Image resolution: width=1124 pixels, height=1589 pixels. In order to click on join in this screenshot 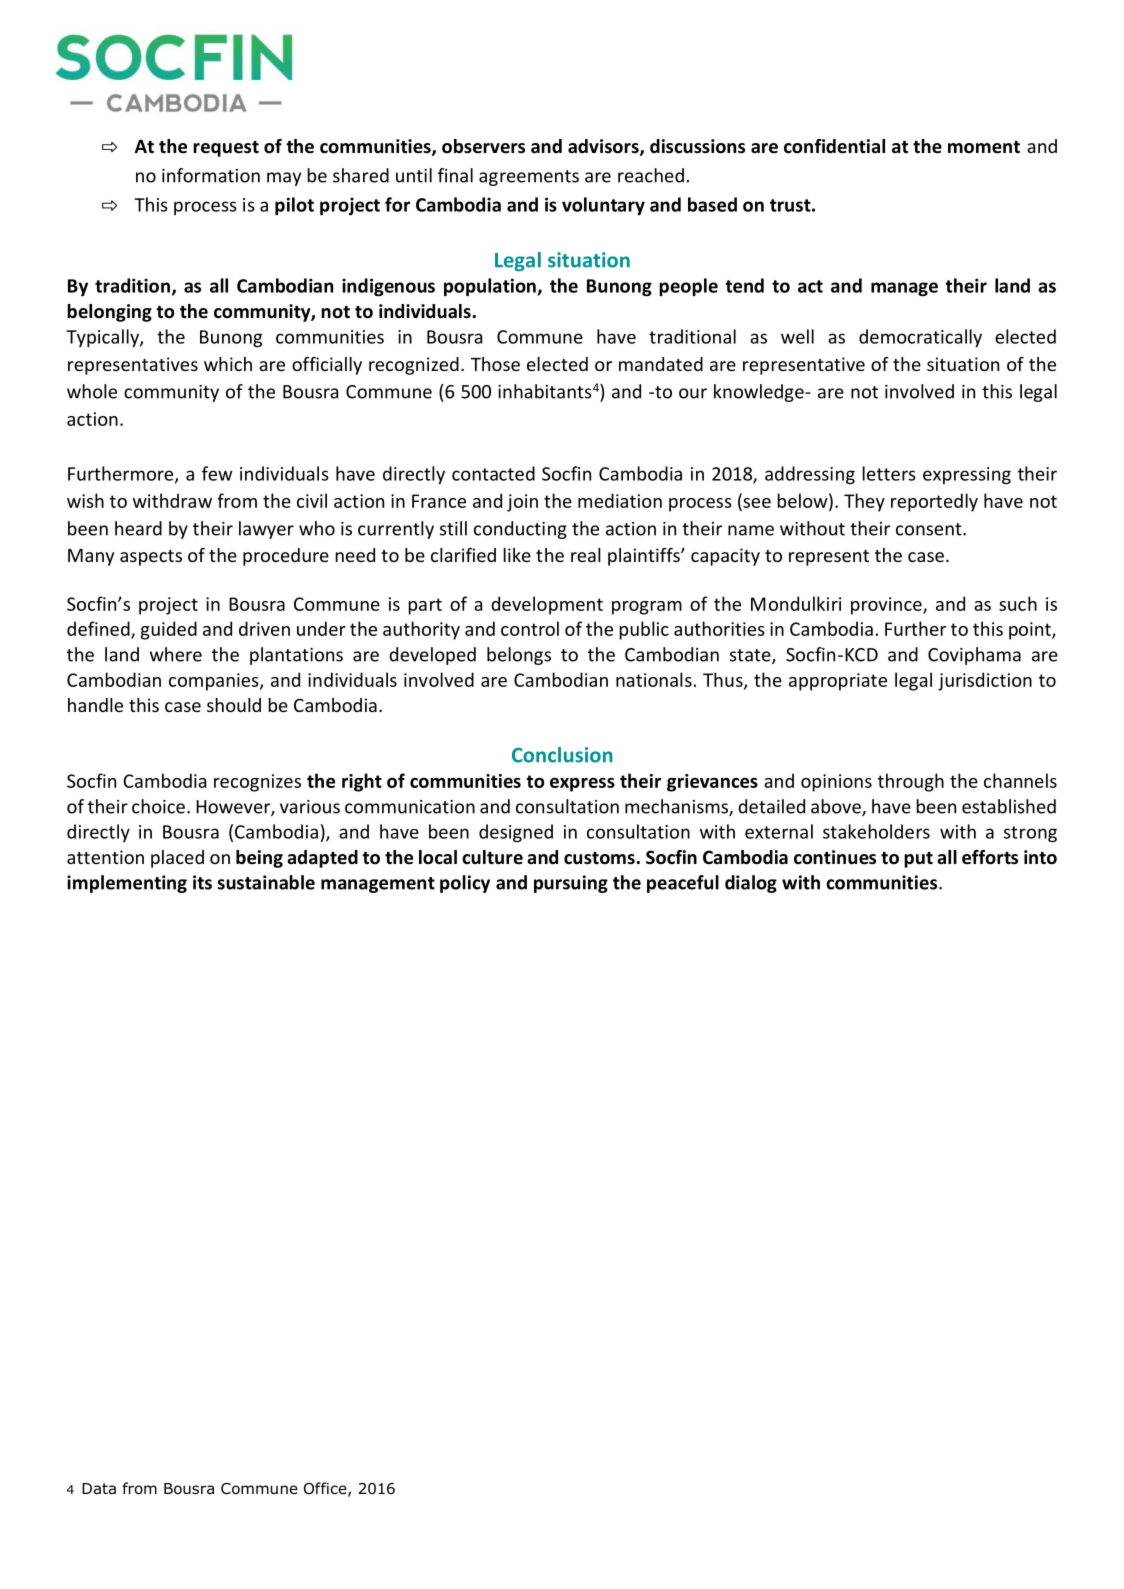, I will do `click(522, 503)`.
